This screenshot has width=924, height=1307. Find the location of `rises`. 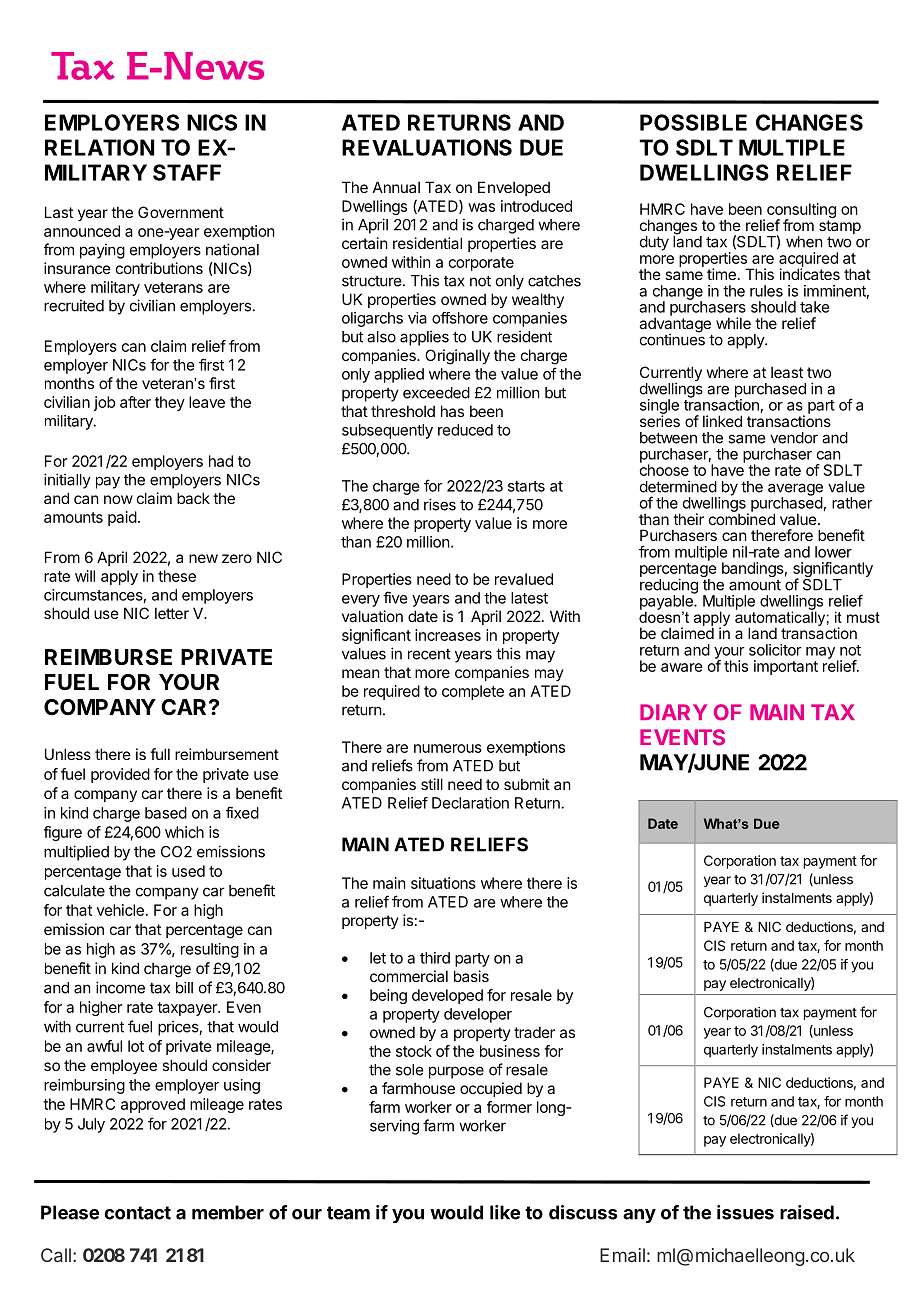

rises is located at coordinates (440, 504).
